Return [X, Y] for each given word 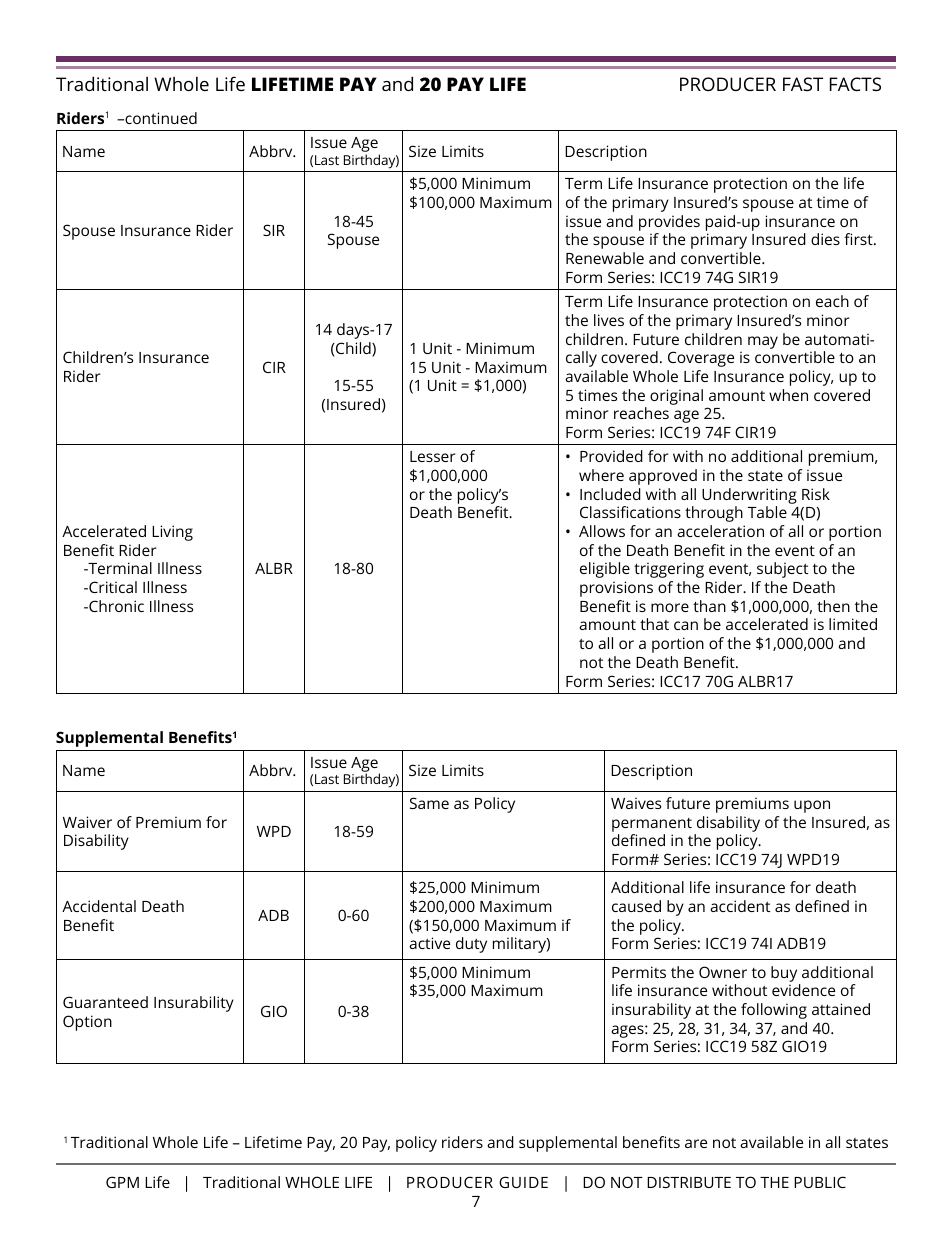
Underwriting [749, 496]
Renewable [605, 258]
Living [172, 533]
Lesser [433, 456]
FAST [803, 84]
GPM [122, 1182]
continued [160, 118]
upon [812, 806]
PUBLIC [820, 1182]
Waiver [87, 822]
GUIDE [523, 1182]
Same [429, 803]
